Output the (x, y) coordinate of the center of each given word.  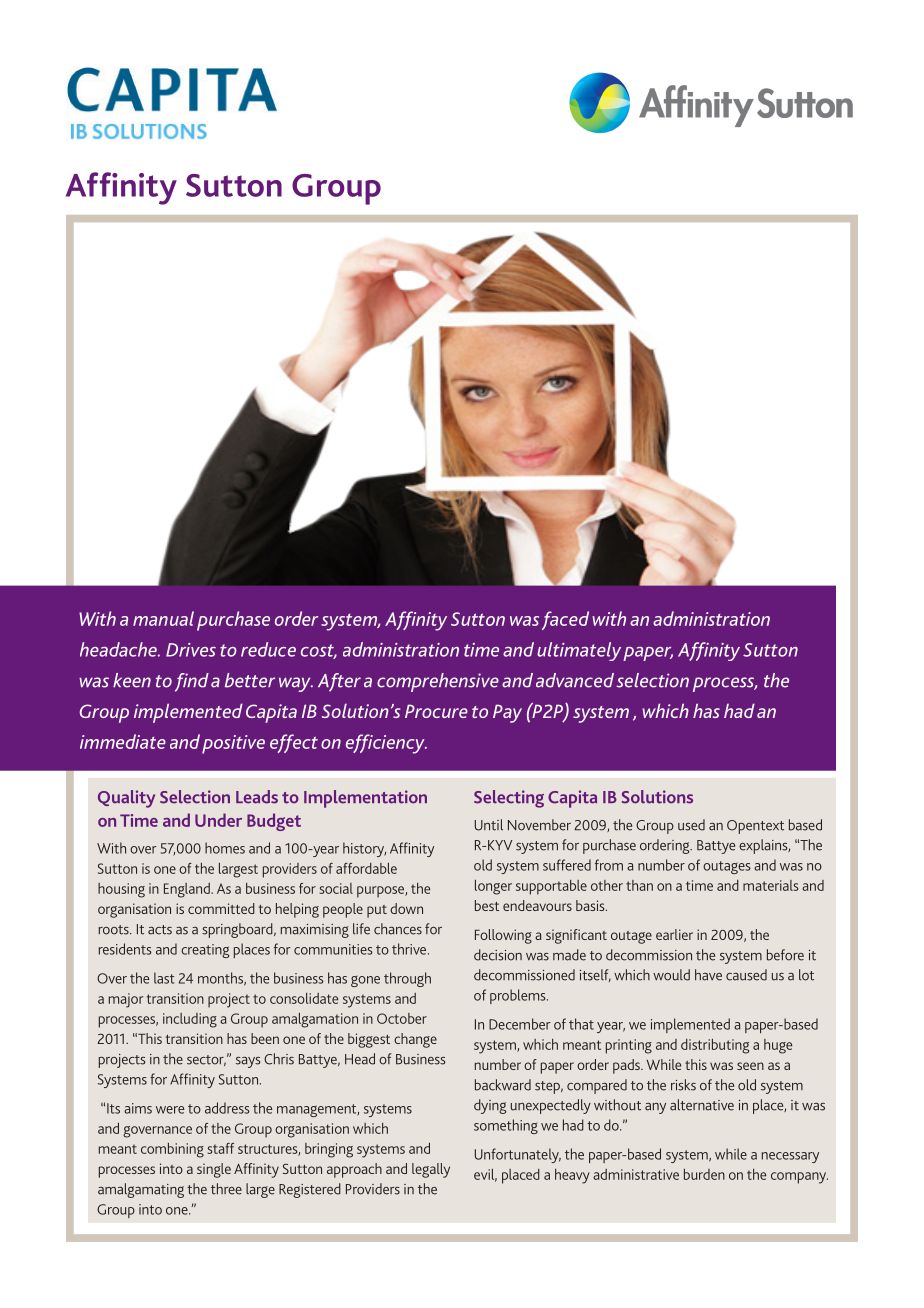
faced (565, 620)
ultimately (579, 651)
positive (233, 744)
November (539, 825)
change (415, 1040)
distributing (715, 1046)
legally (431, 1170)
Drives (191, 650)
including (190, 1020)
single (214, 1170)
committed (221, 908)
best (487, 905)
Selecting (509, 799)
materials (771, 885)
